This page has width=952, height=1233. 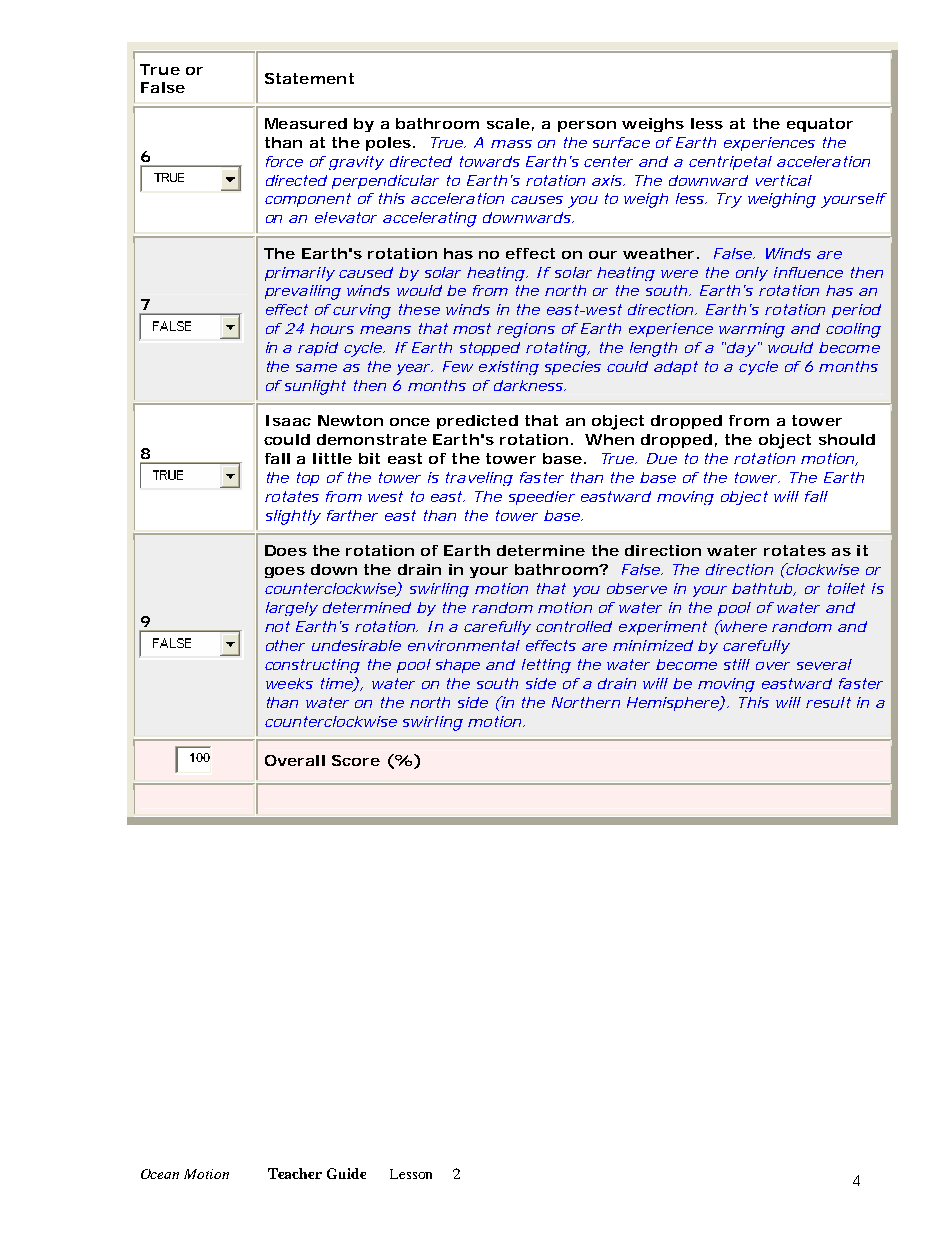 What do you see at coordinates (293, 517) in the page?
I see `slightly` at bounding box center [293, 517].
